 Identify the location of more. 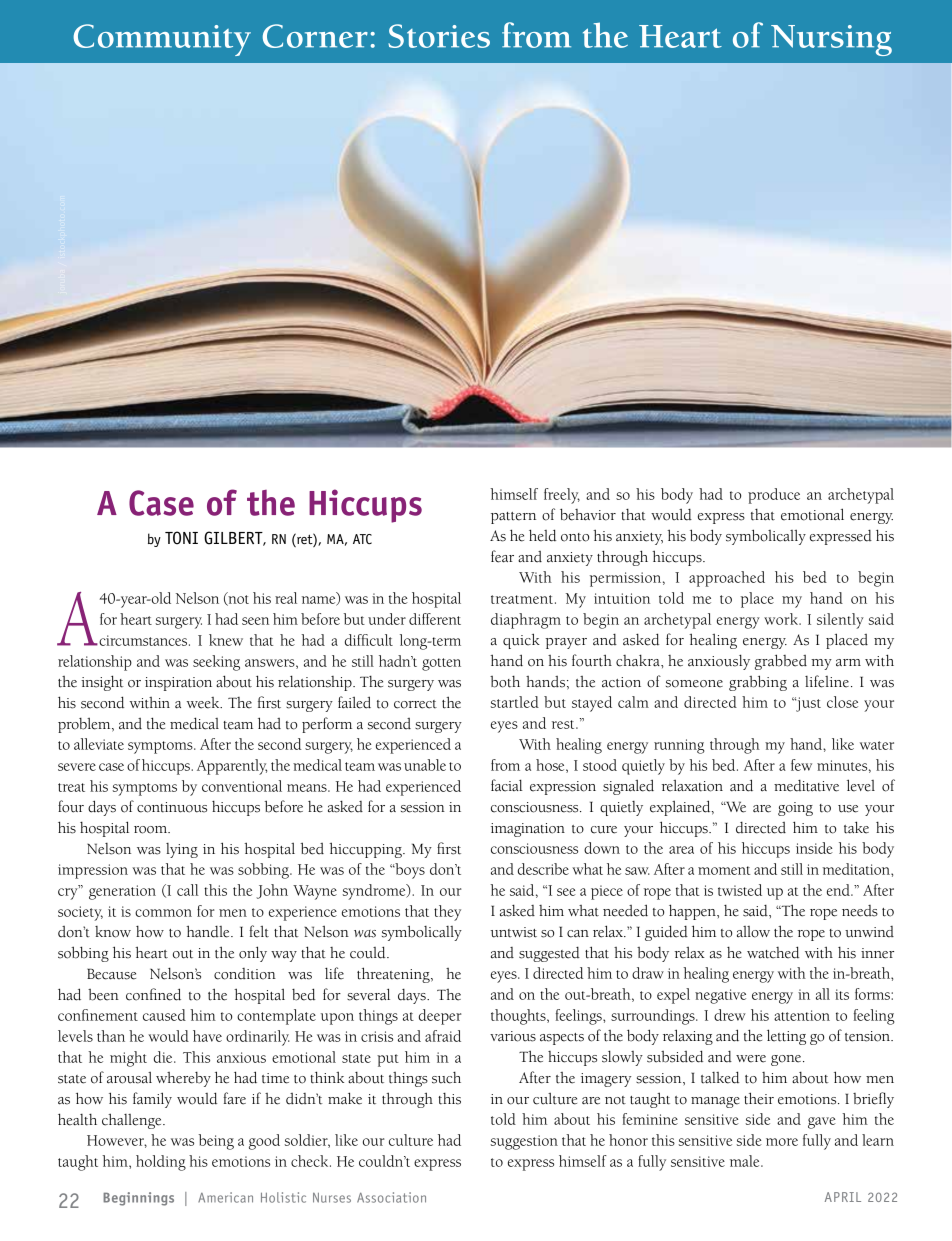
(782, 1142).
